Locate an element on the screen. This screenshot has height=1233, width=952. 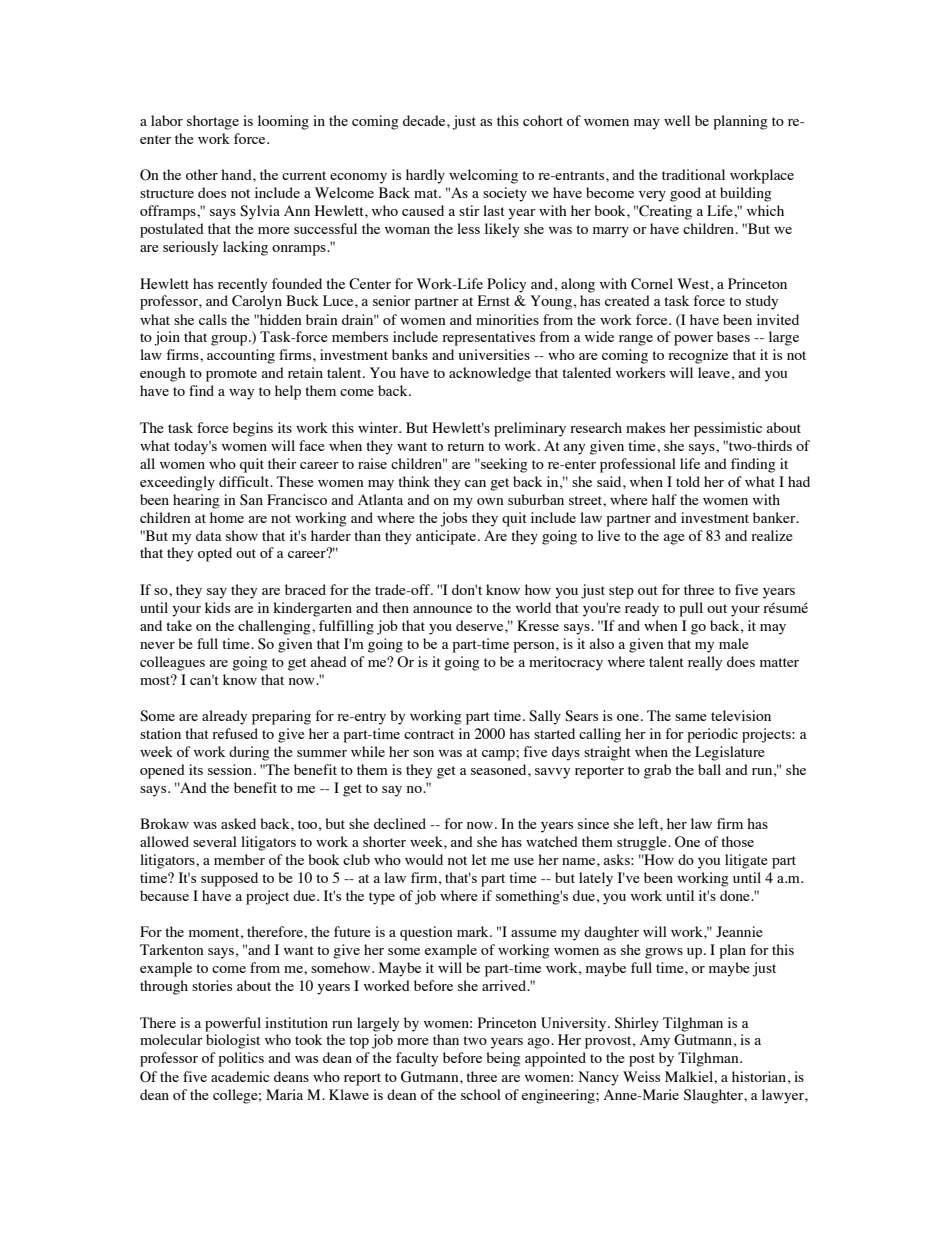
recognize is located at coordinates (698, 356).
